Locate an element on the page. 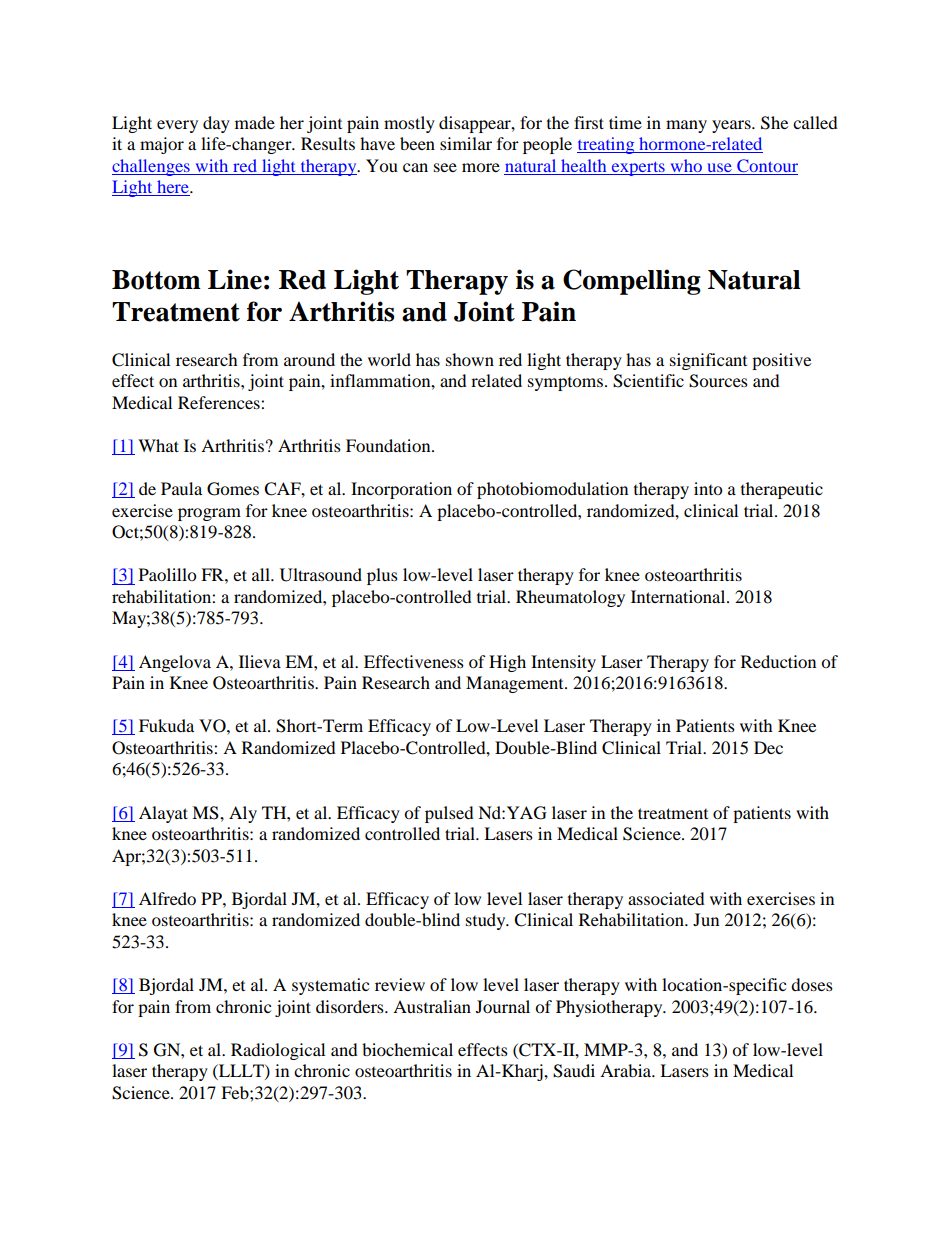  Dec is located at coordinates (768, 747).
